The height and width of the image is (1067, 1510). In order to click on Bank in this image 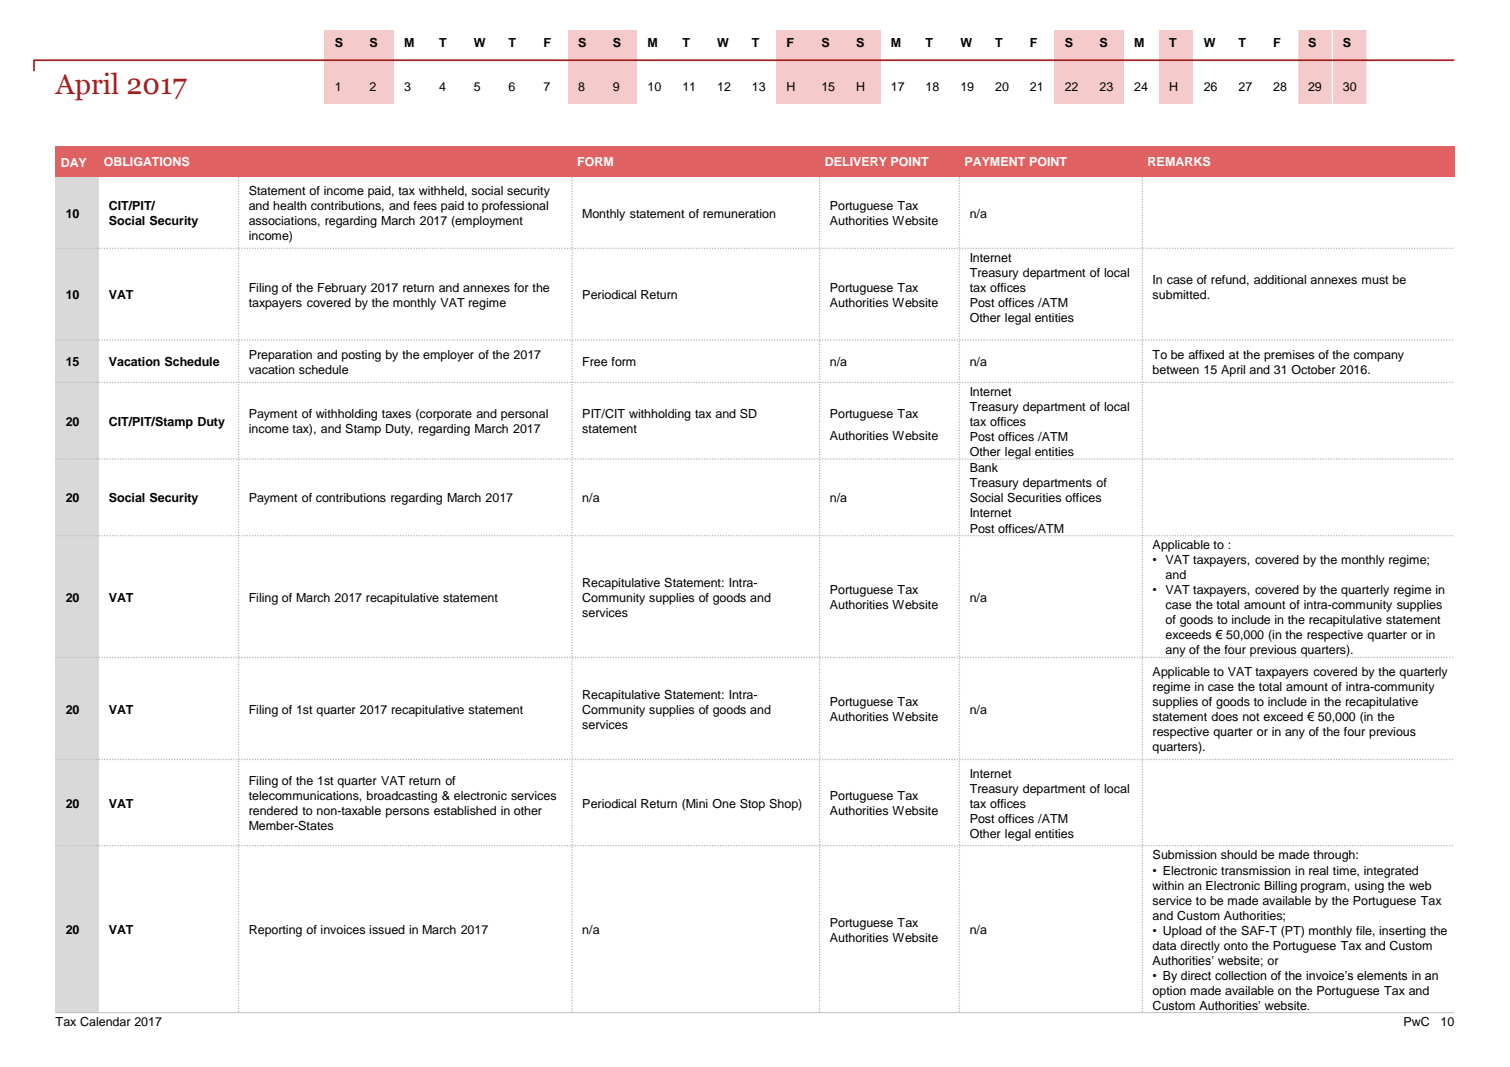, I will do `click(984, 467)`.
